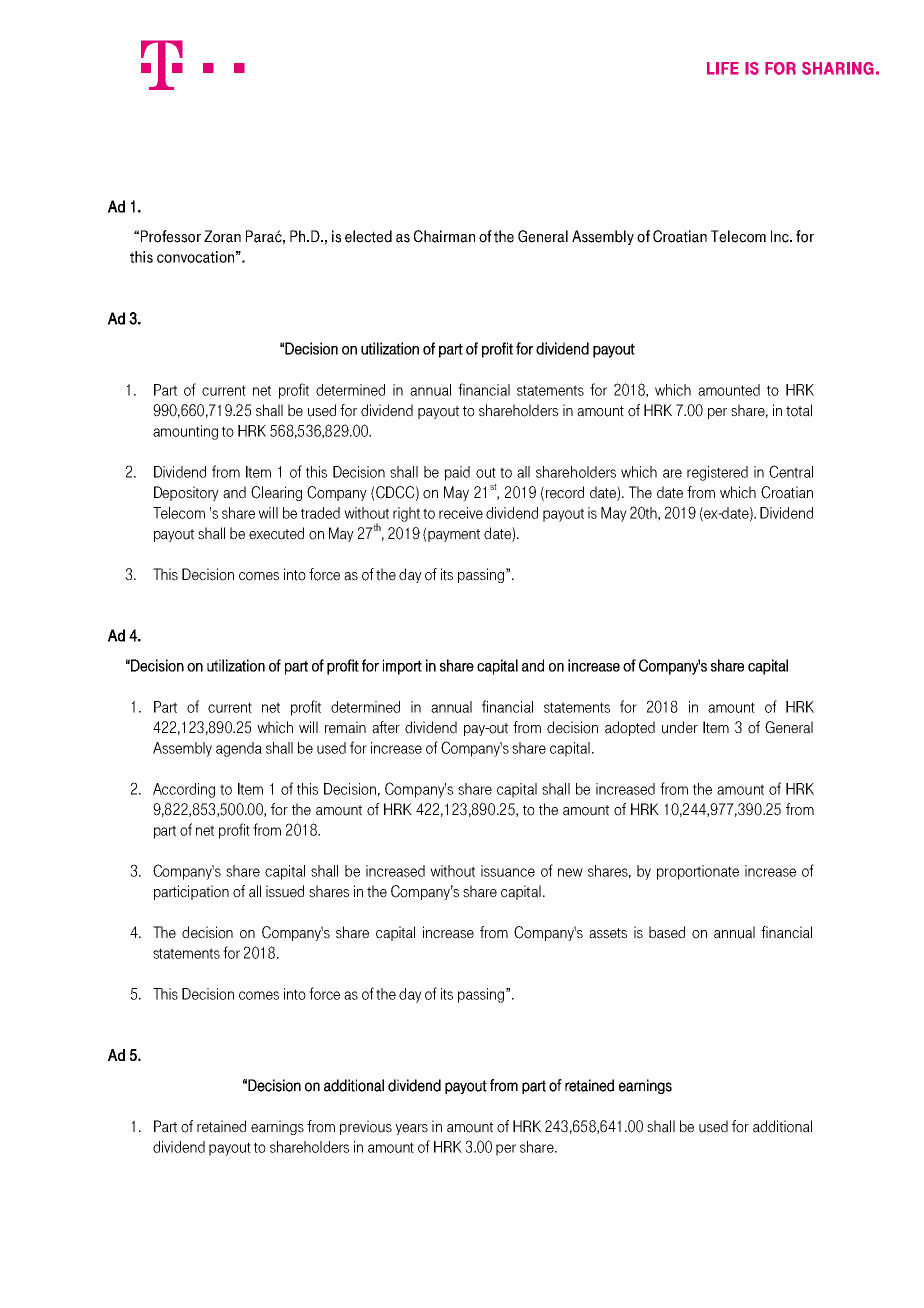 This image has width=924, height=1308. Describe the element at coordinates (444, 236) in the image. I see `Chairman` at that location.
